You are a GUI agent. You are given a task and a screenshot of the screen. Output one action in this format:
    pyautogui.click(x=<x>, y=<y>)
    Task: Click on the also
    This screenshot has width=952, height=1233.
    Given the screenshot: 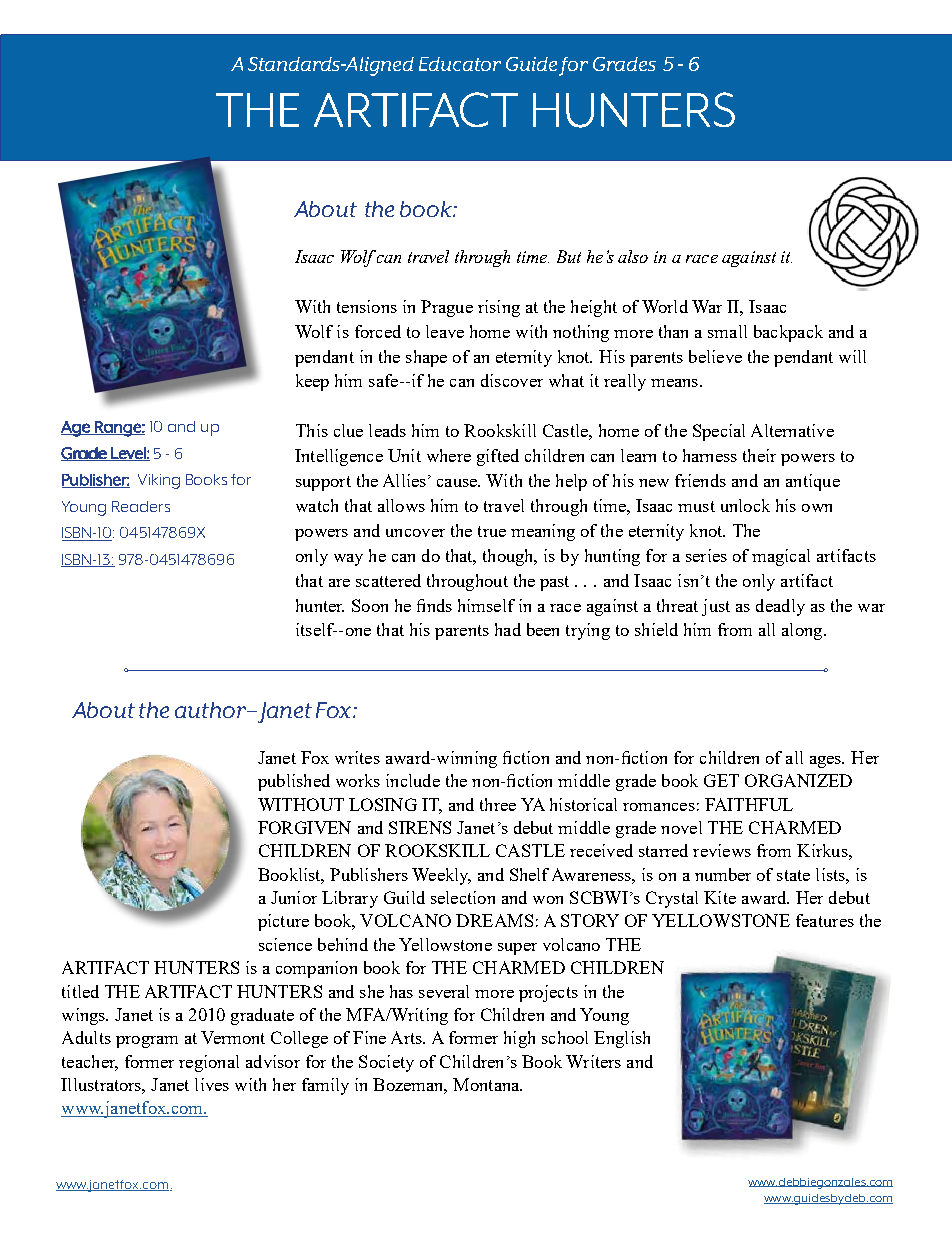 What is the action you would take?
    pyautogui.click(x=633, y=256)
